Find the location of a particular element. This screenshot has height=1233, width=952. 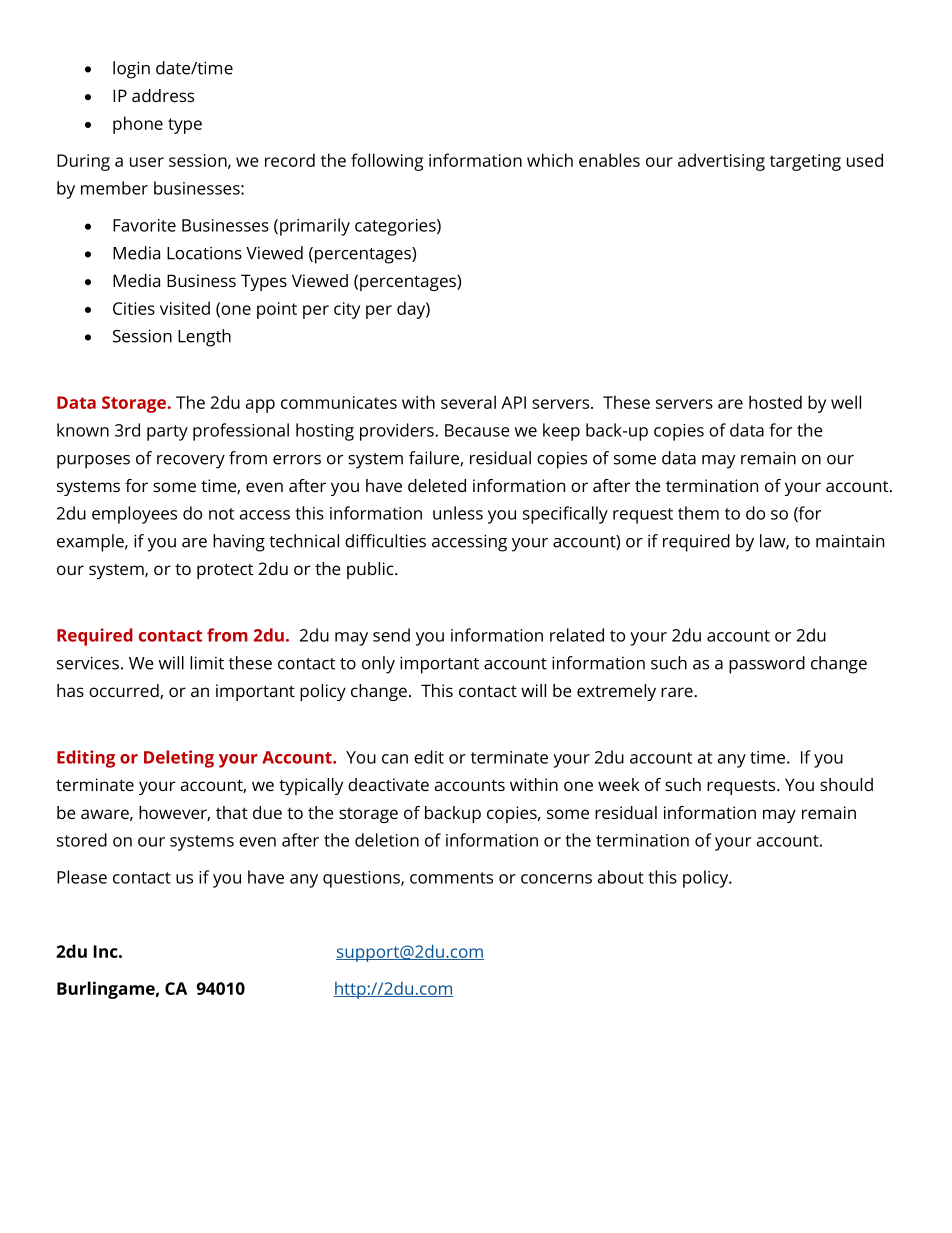

which is located at coordinates (550, 160).
